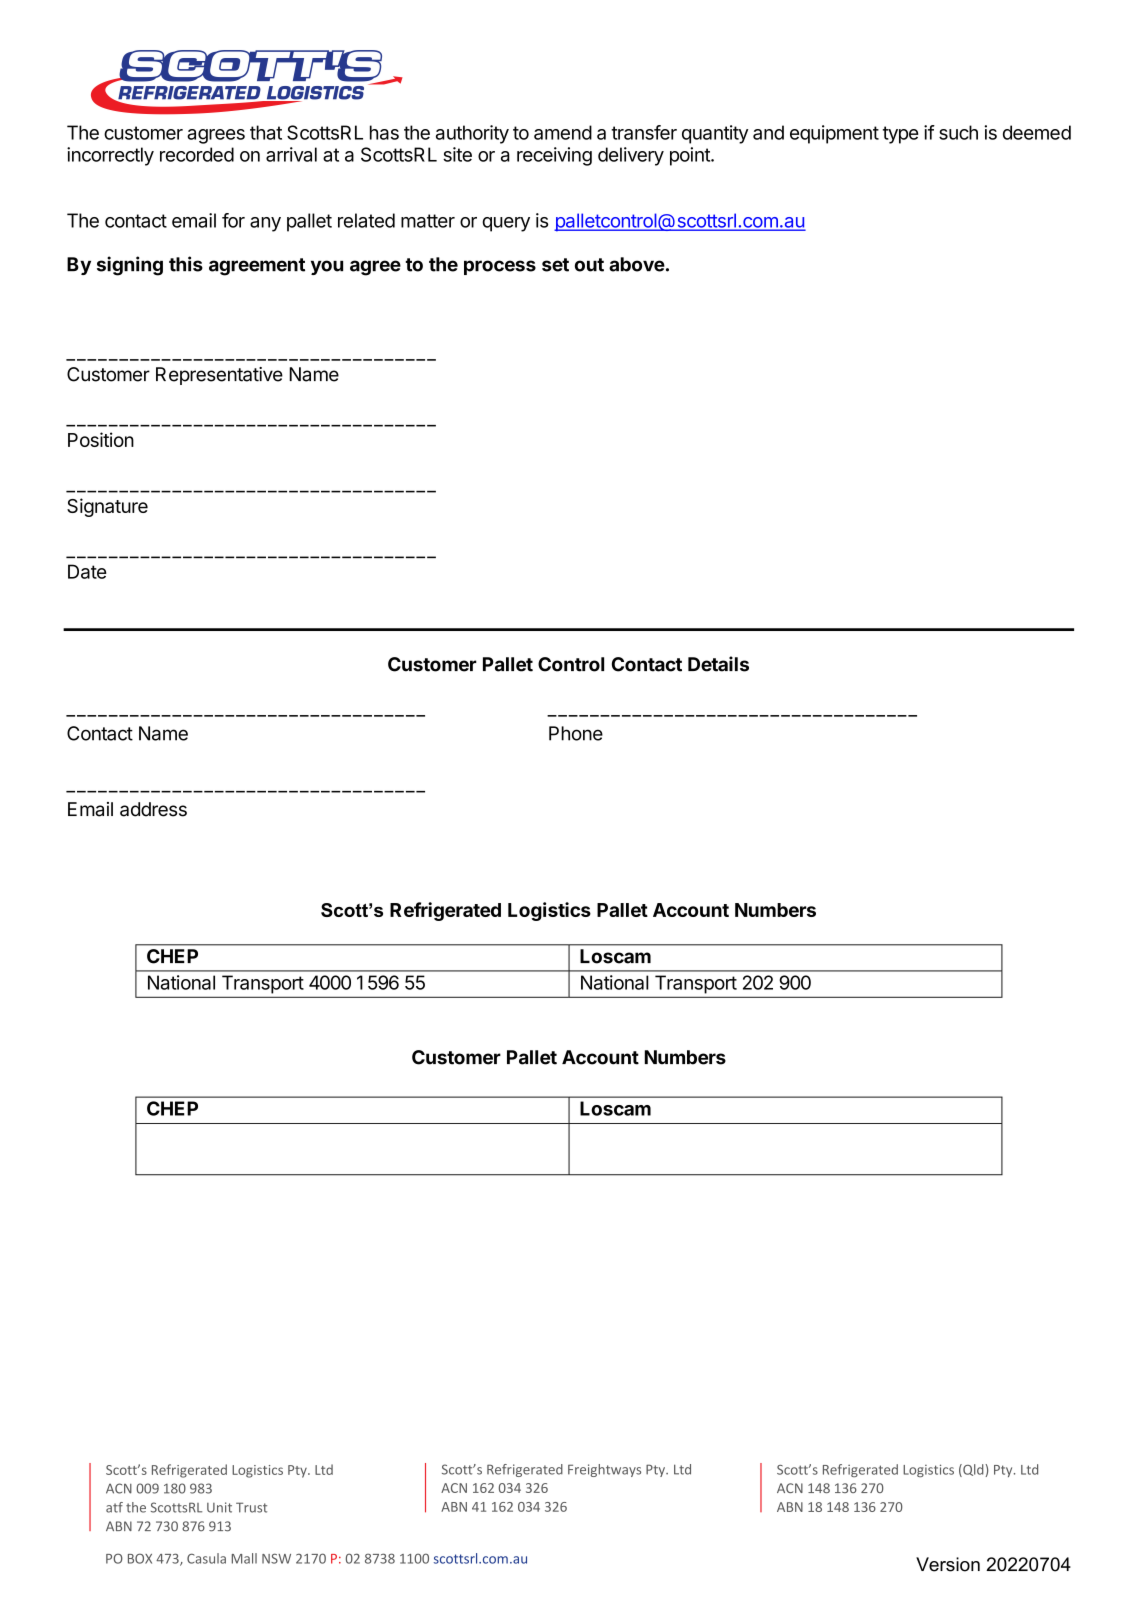 The image size is (1136, 1607). What do you see at coordinates (197, 154) in the image?
I see `recorded` at bounding box center [197, 154].
